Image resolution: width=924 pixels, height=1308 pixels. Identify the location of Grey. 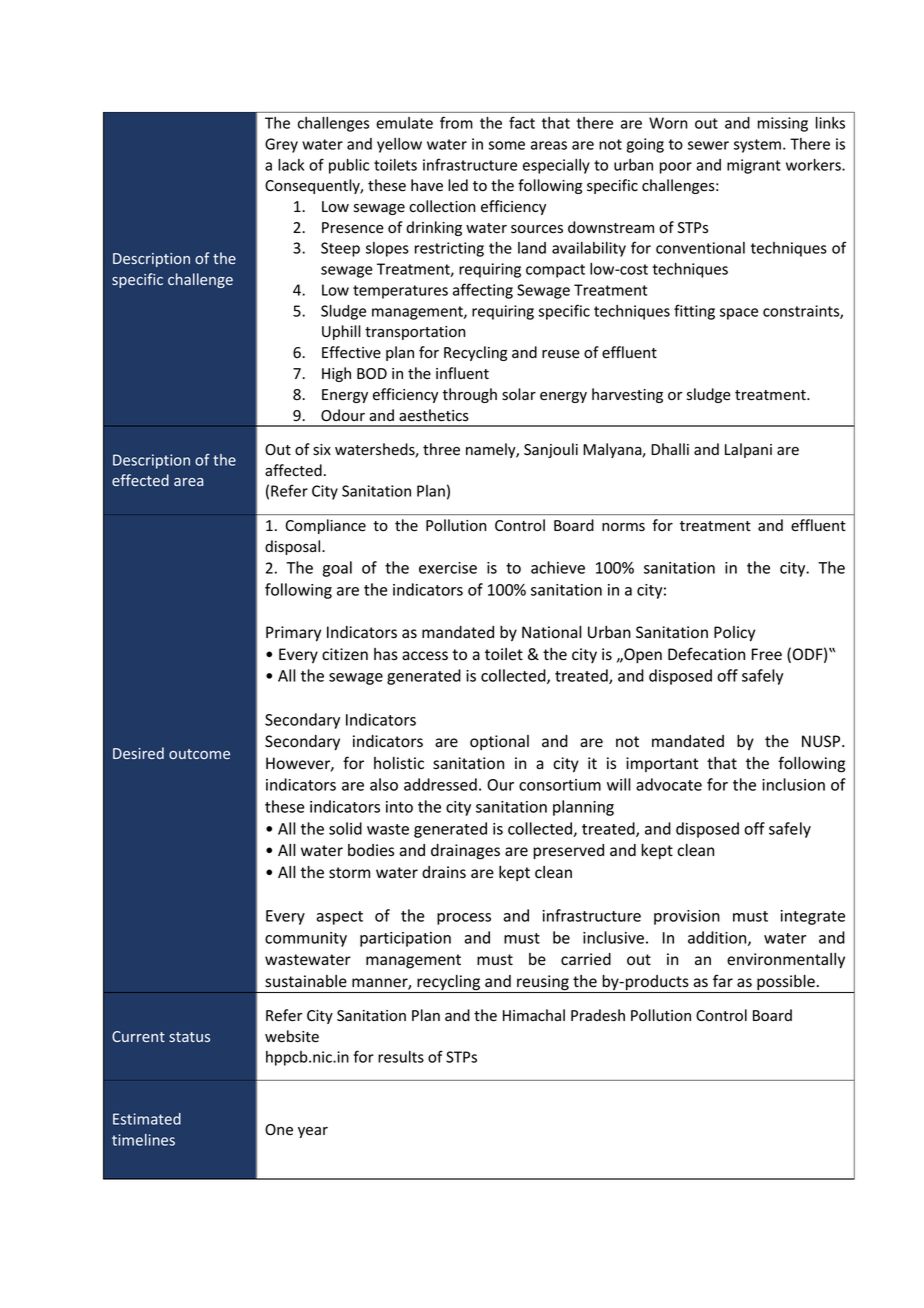
(281, 145).
